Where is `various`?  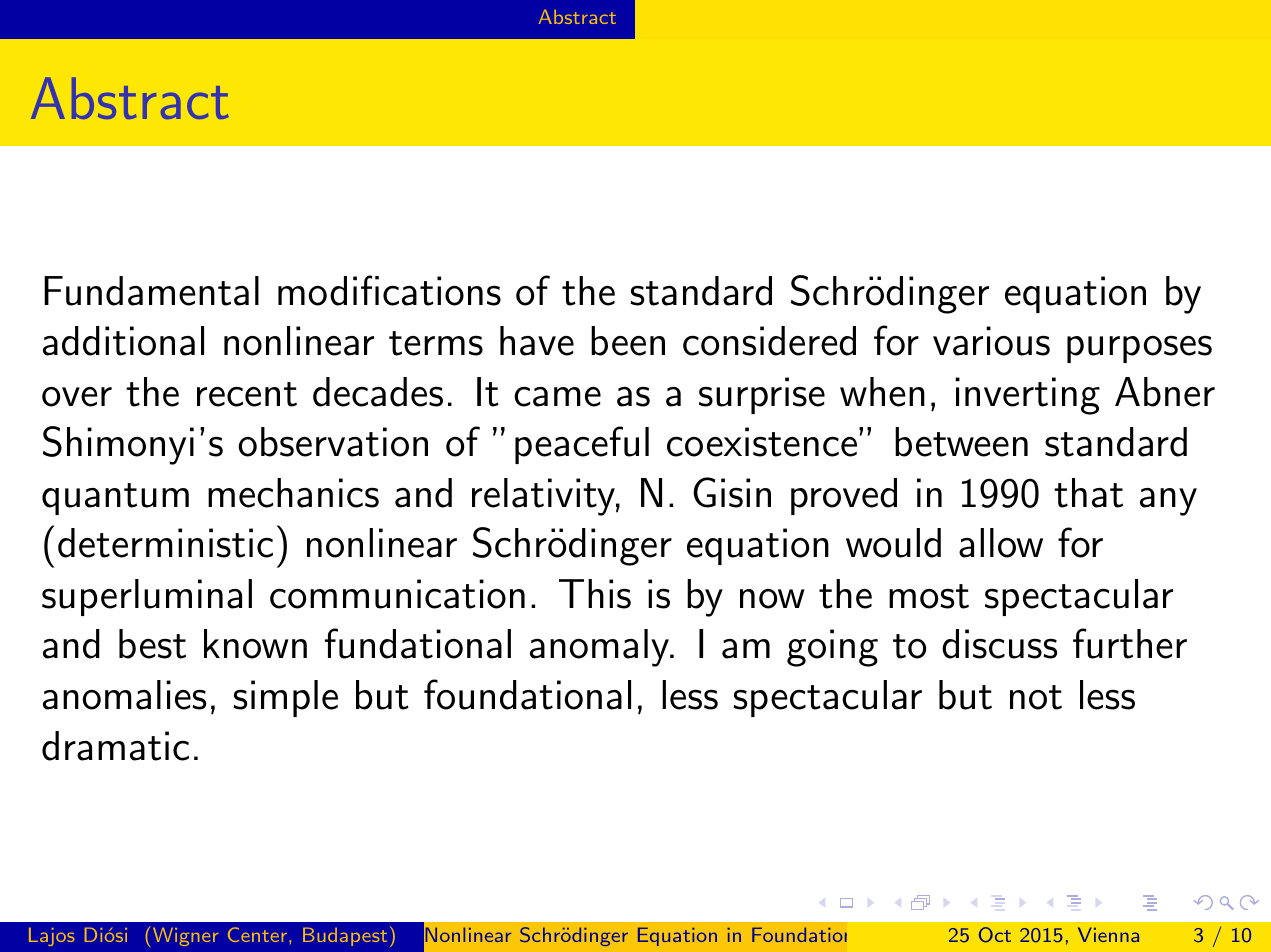 various is located at coordinates (991, 341).
